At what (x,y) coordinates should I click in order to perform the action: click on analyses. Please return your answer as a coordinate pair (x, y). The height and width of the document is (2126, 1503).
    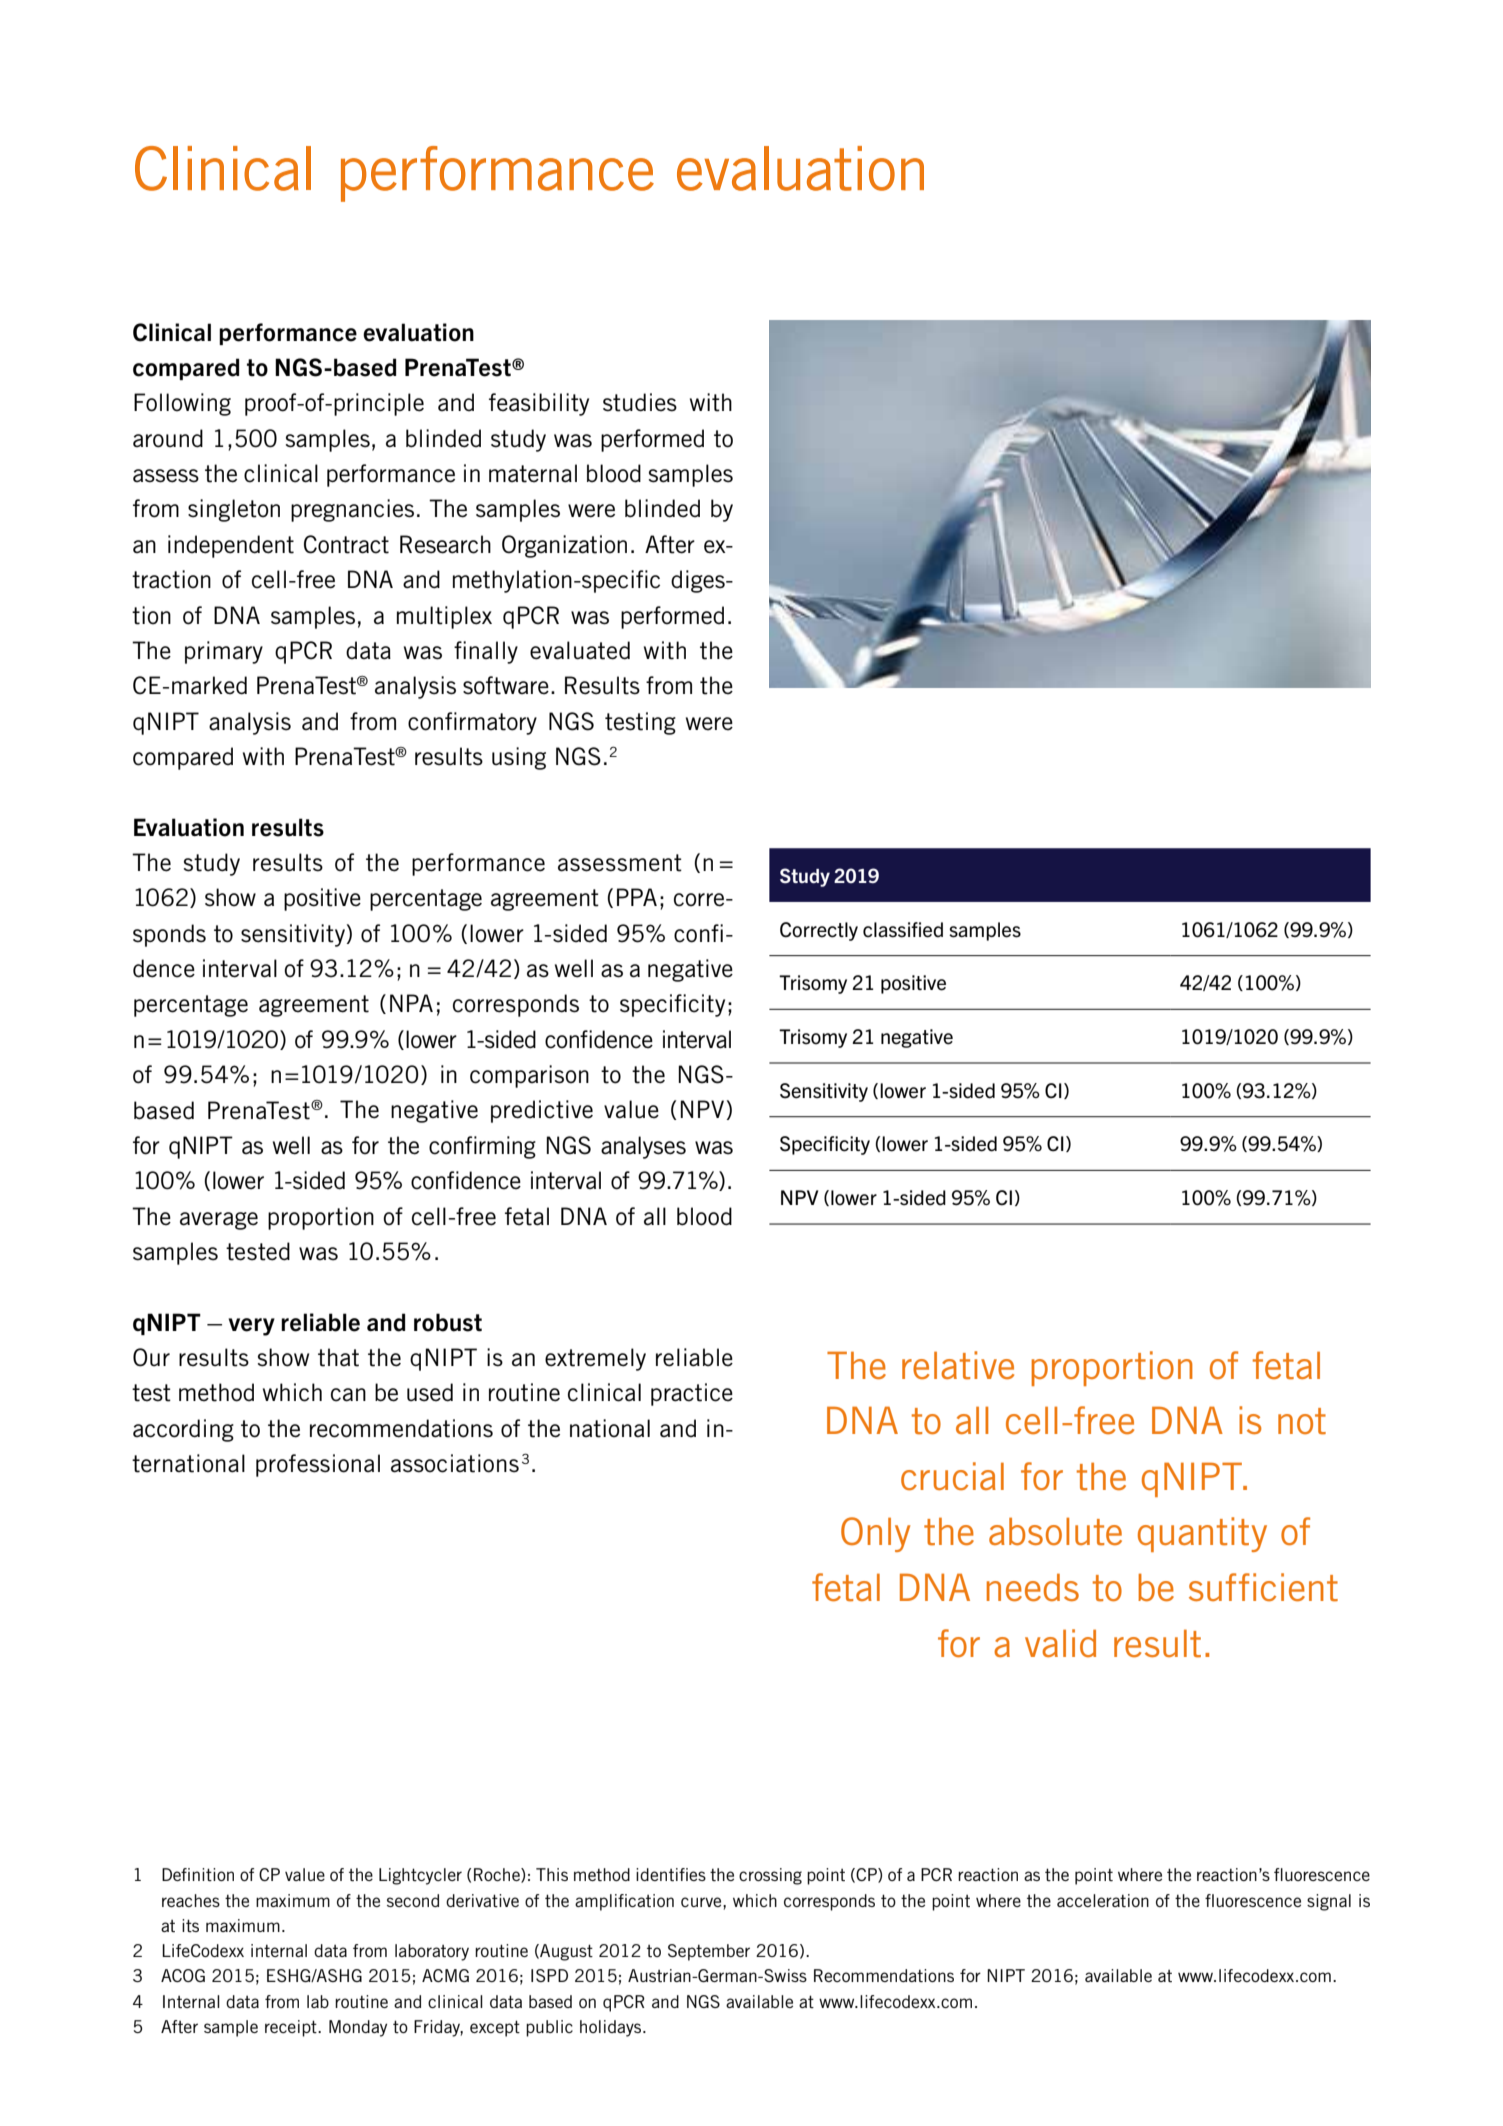
    Looking at the image, I should click on (643, 1147).
